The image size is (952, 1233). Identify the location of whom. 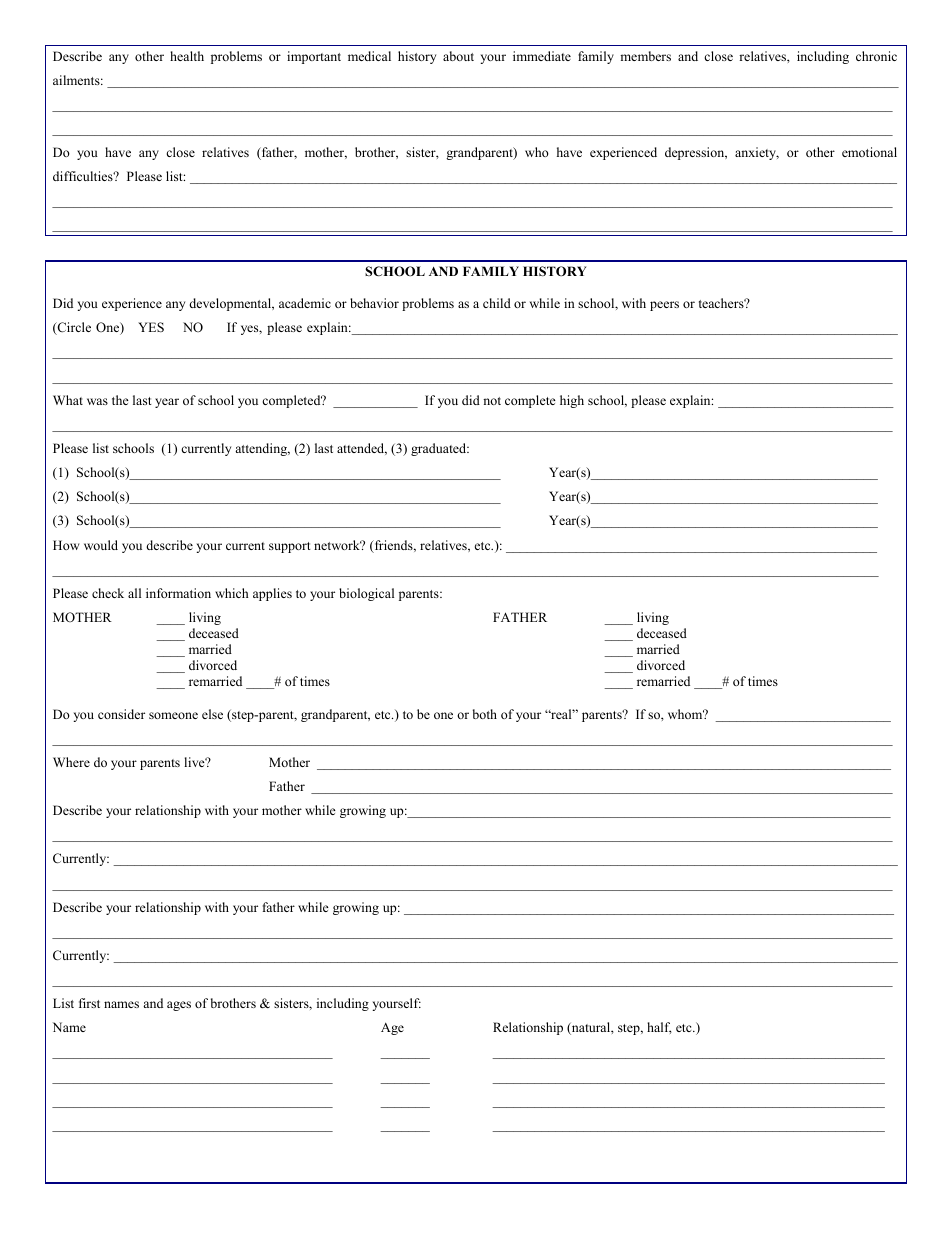
(686, 714).
